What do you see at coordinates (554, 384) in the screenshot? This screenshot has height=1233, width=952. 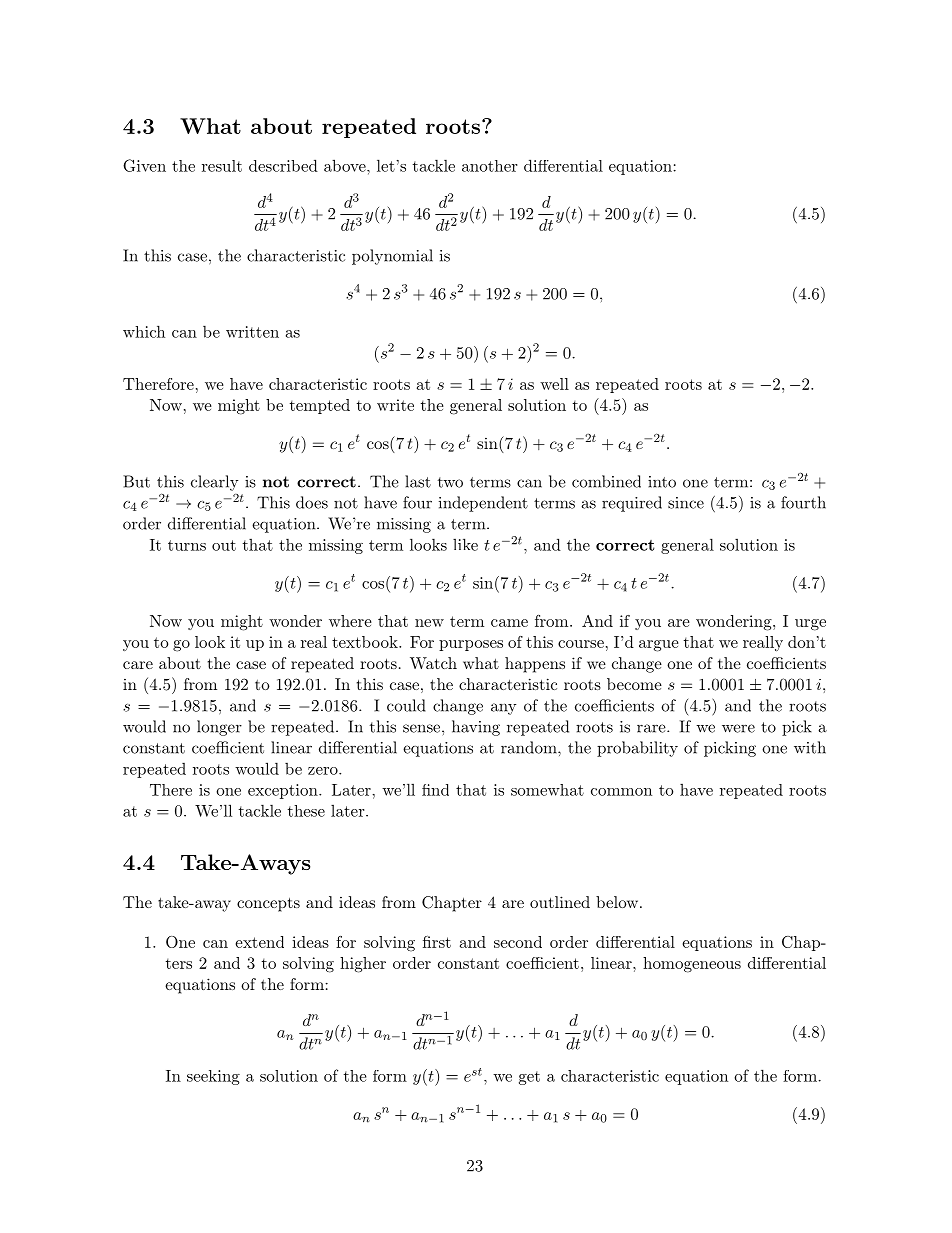 I see `well` at bounding box center [554, 384].
